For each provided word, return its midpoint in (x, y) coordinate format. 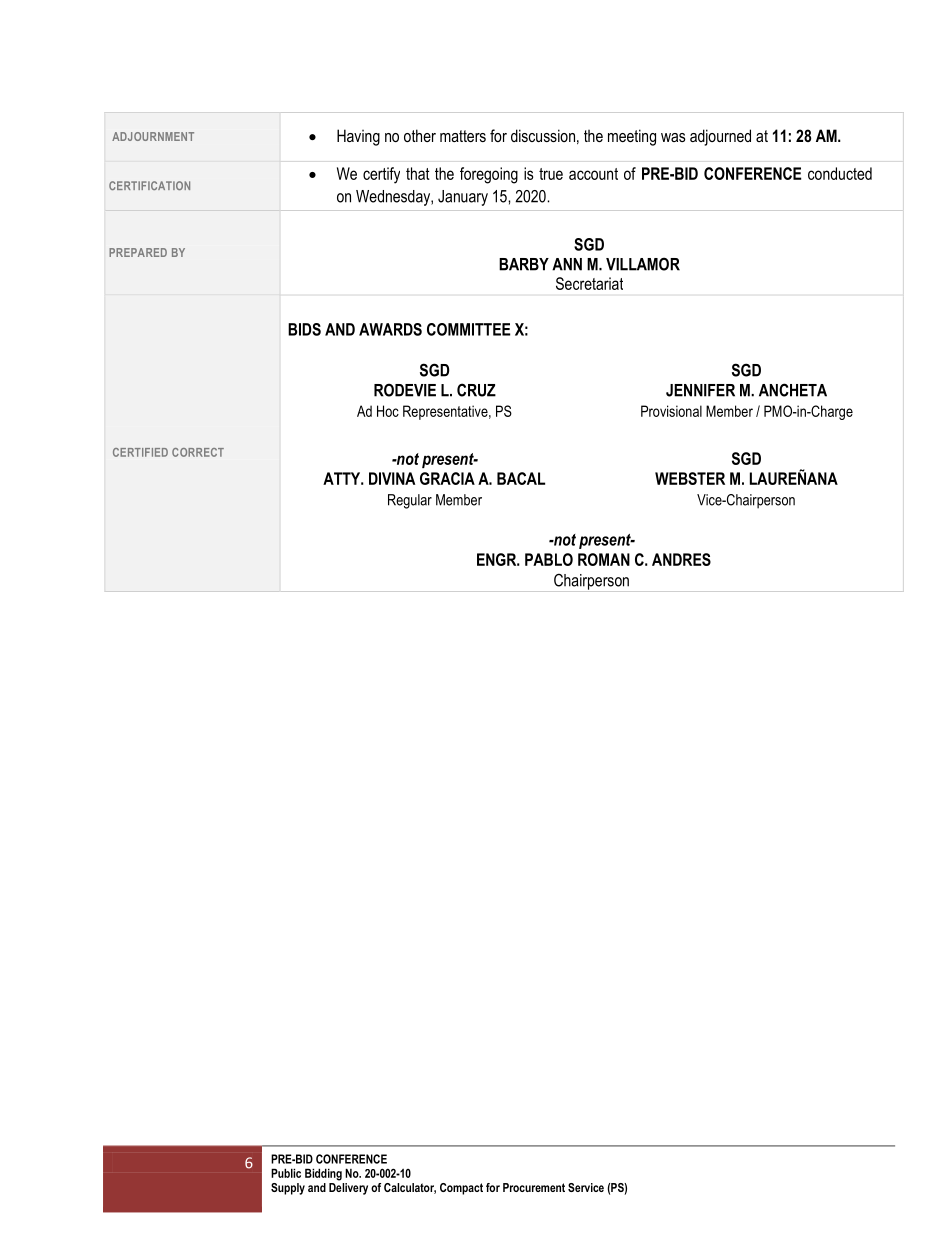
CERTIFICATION (149, 185)
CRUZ (476, 390)
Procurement (534, 1187)
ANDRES (681, 559)
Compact (461, 1189)
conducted (840, 173)
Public (286, 1173)
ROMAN (604, 559)
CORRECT (198, 452)
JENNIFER (700, 390)
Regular (410, 501)
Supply (288, 1189)
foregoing (489, 175)
